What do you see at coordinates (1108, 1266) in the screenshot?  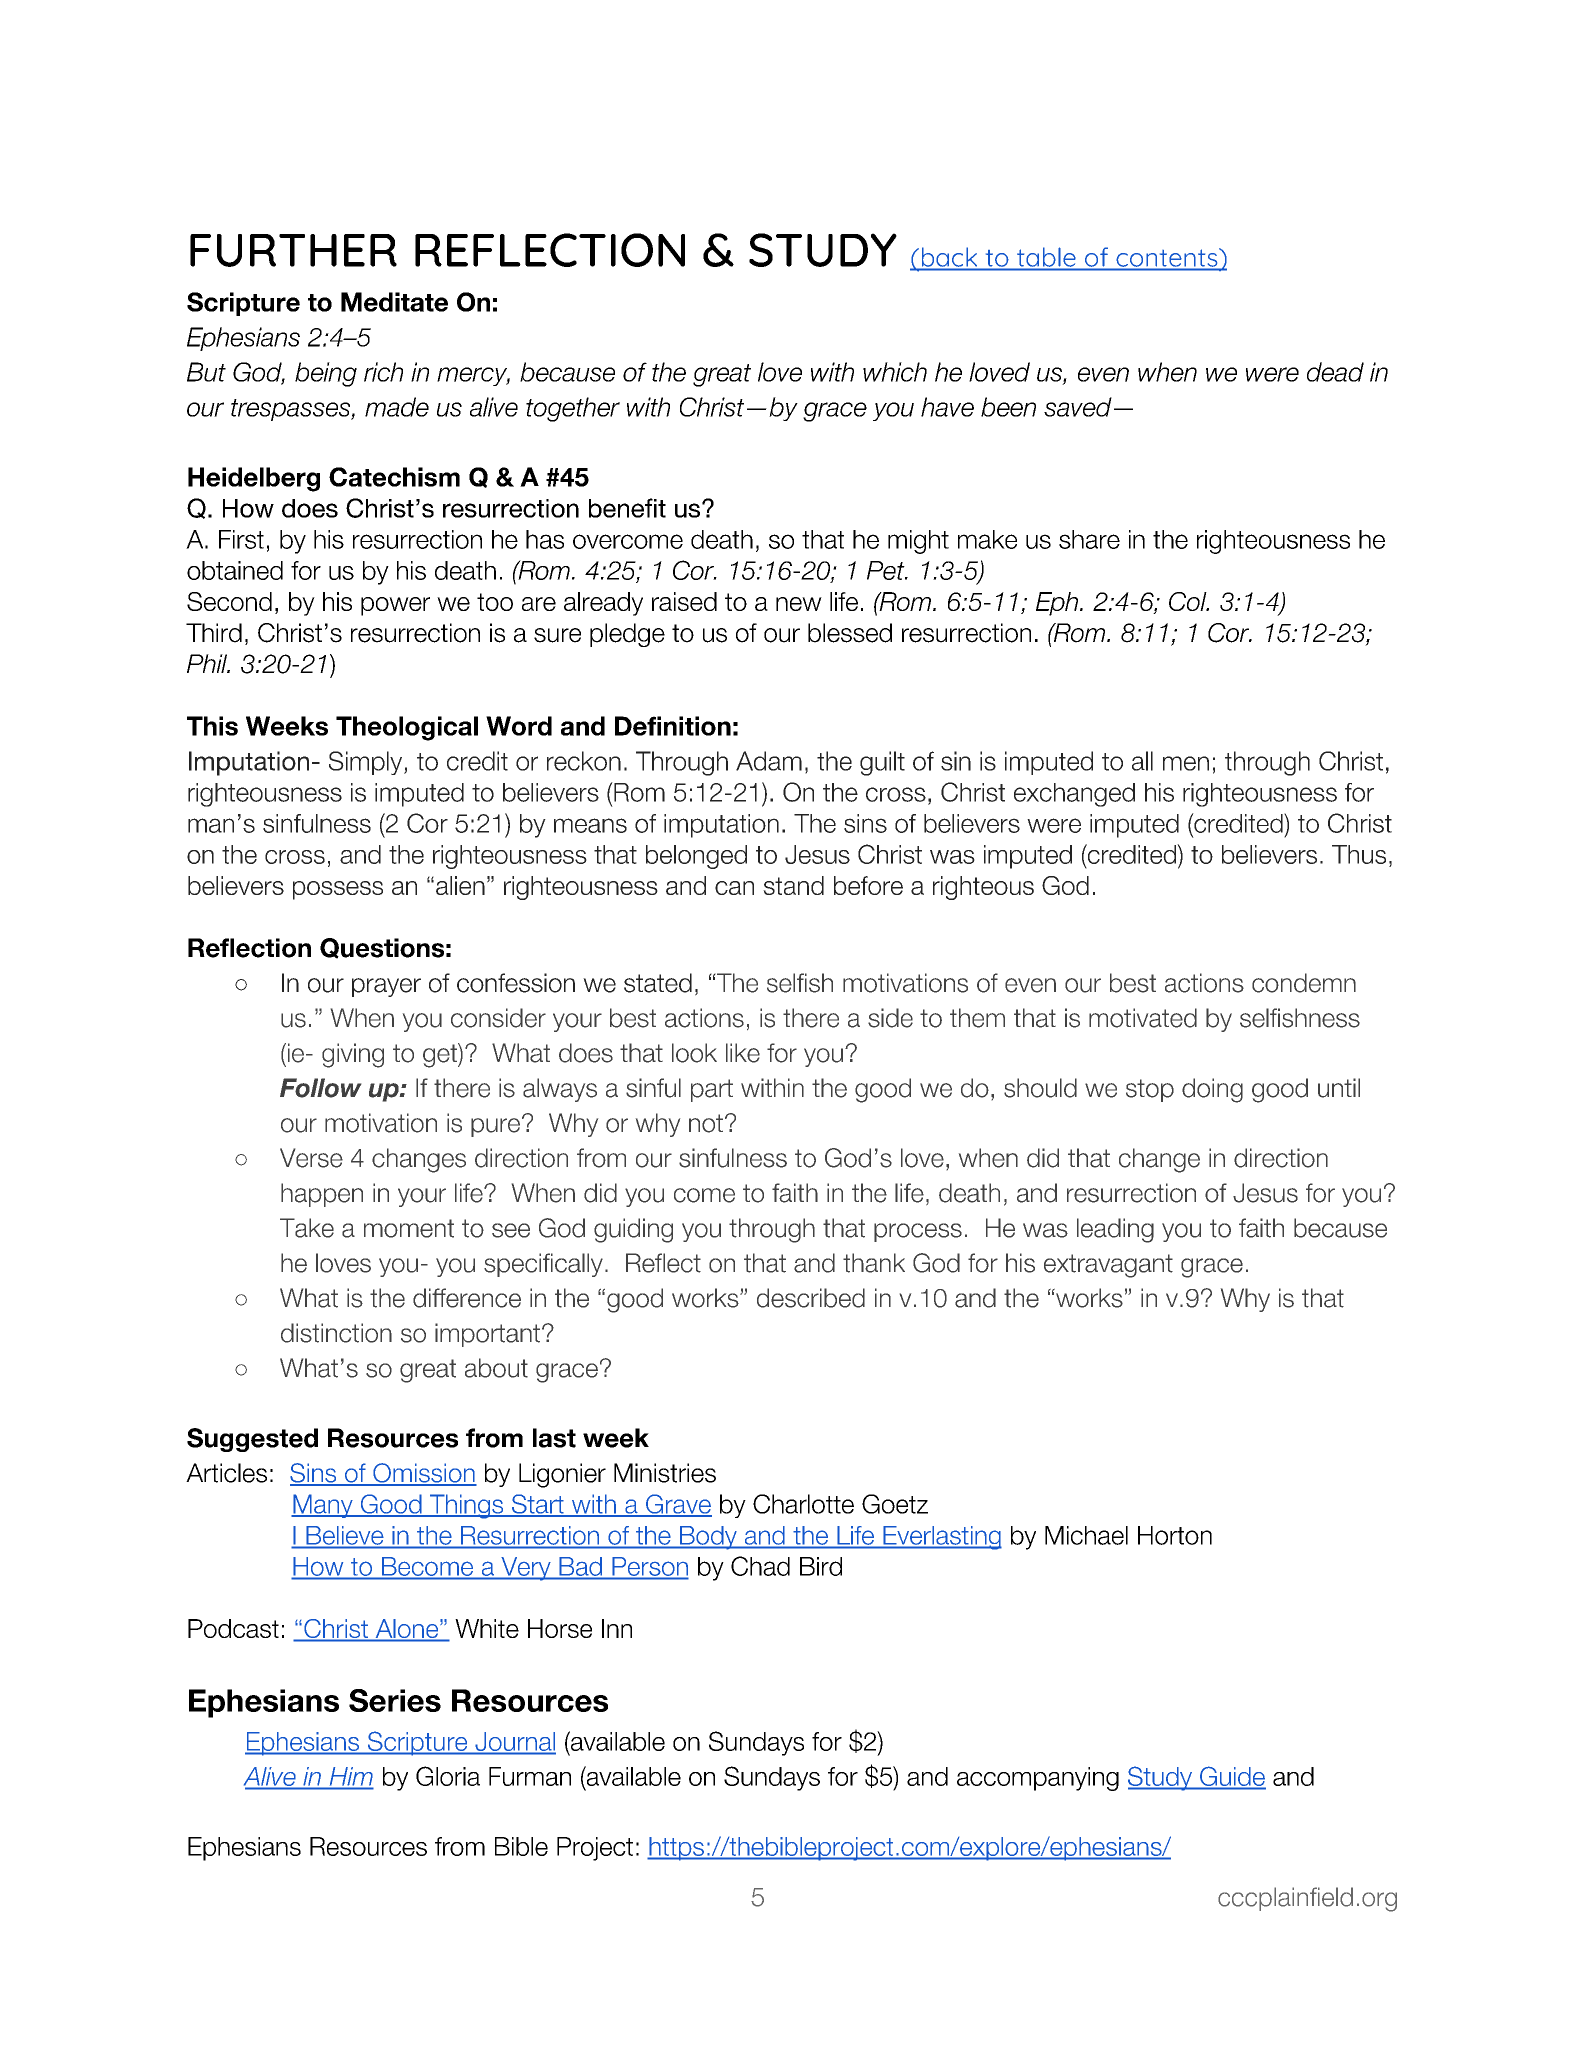 I see `extravagant` at bounding box center [1108, 1266].
